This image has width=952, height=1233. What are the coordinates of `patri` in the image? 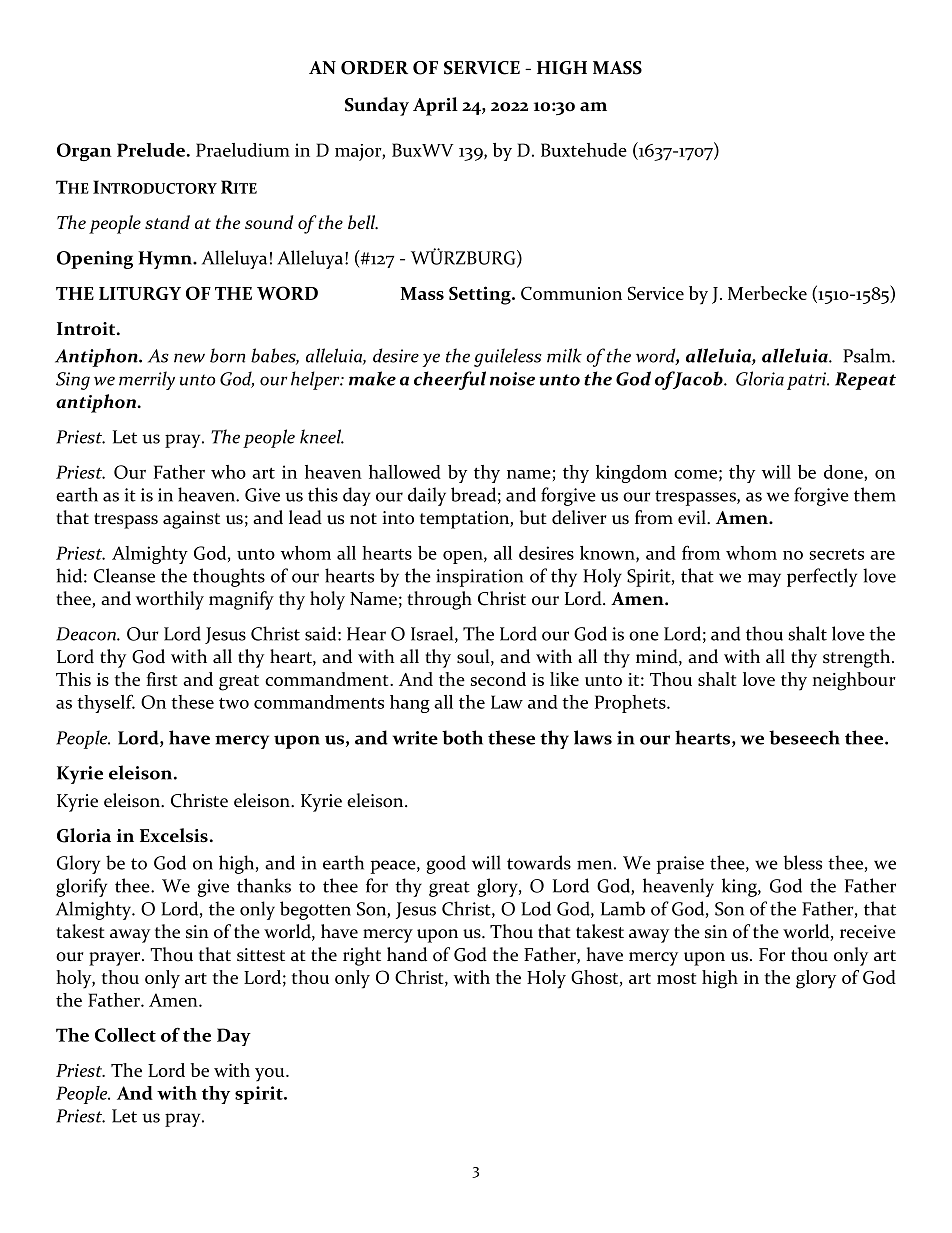 It's located at (807, 381).
